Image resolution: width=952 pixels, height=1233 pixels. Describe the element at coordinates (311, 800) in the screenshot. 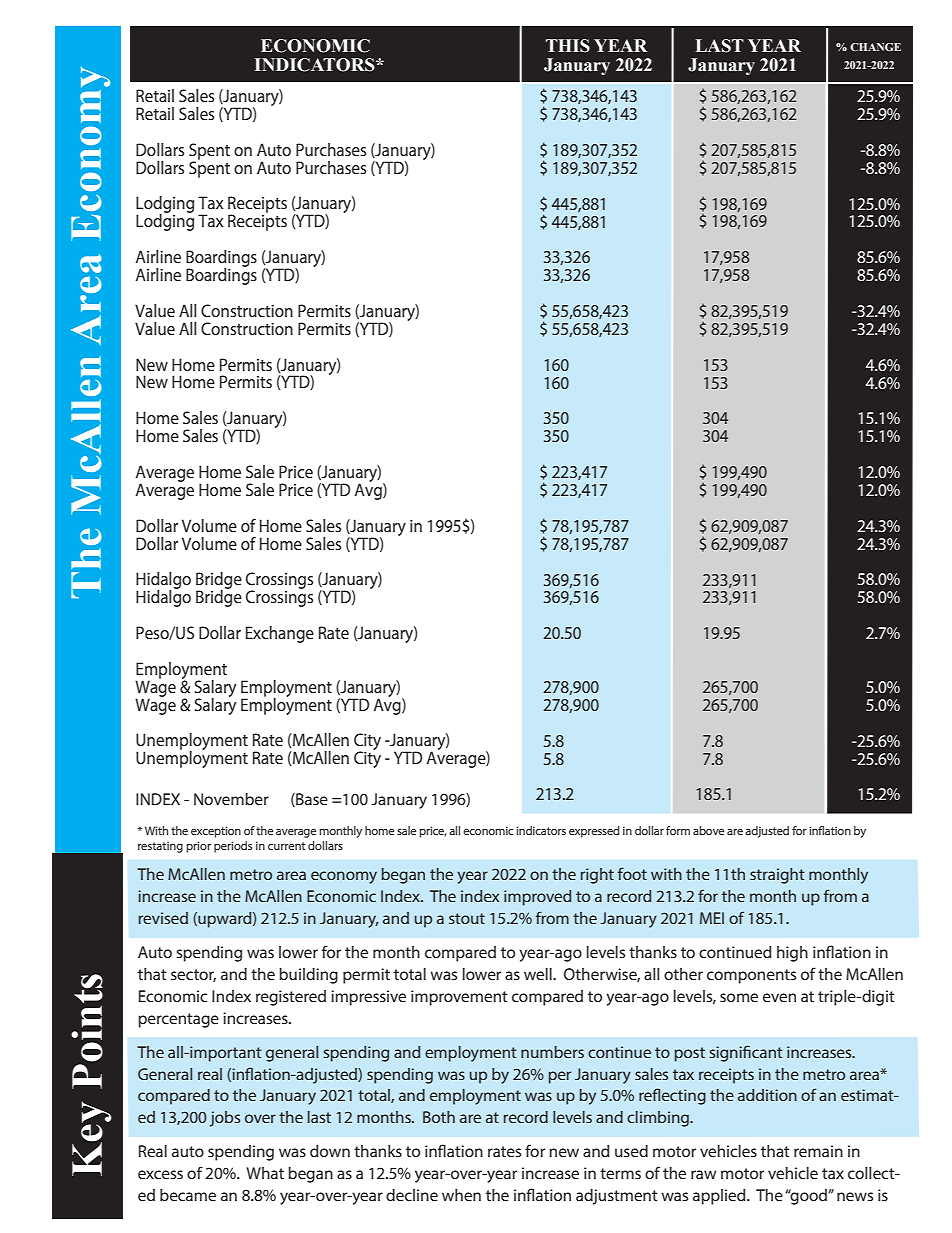

I see `Base` at that location.
